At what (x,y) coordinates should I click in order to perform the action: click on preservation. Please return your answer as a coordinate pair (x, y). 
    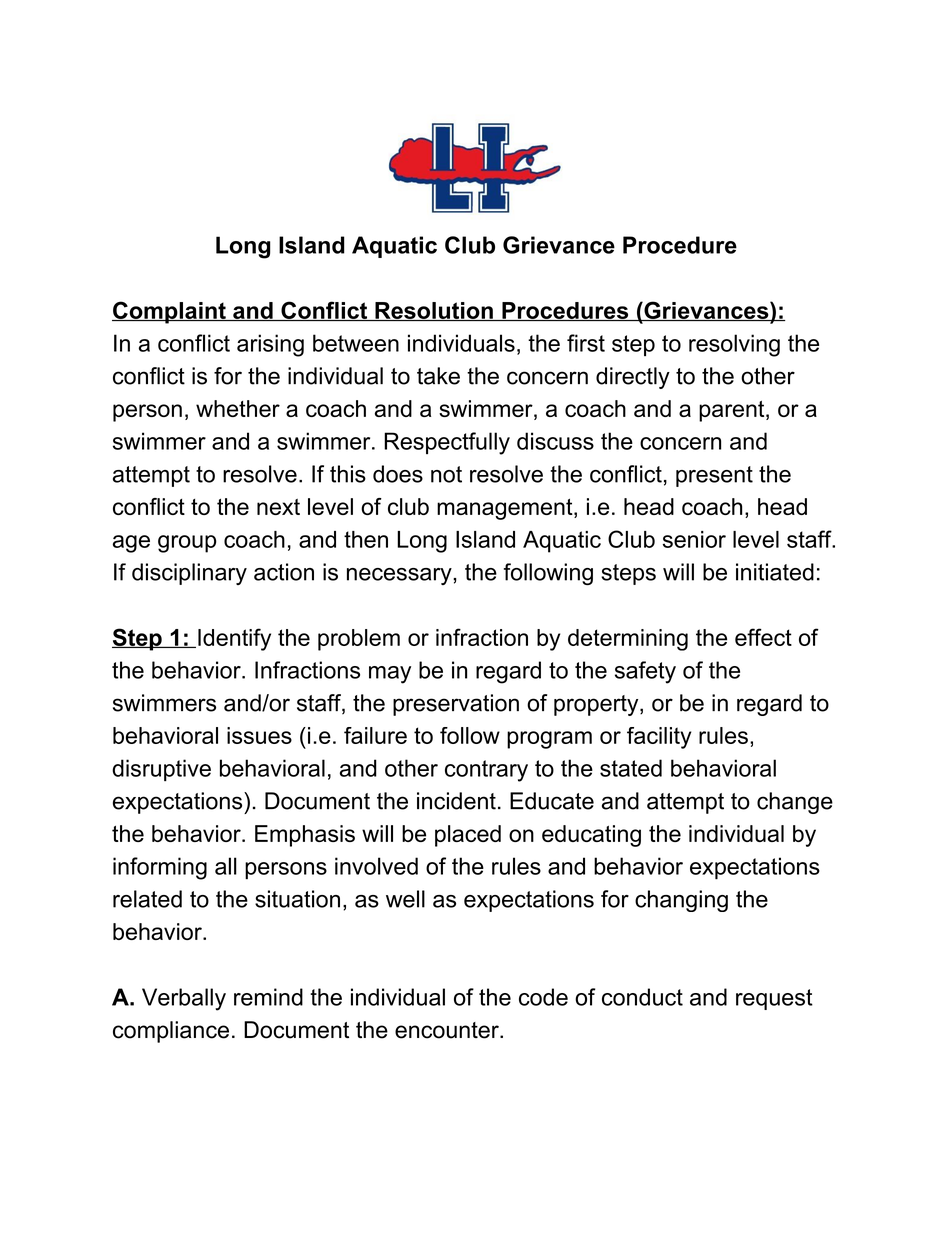
    Looking at the image, I should click on (456, 705).
